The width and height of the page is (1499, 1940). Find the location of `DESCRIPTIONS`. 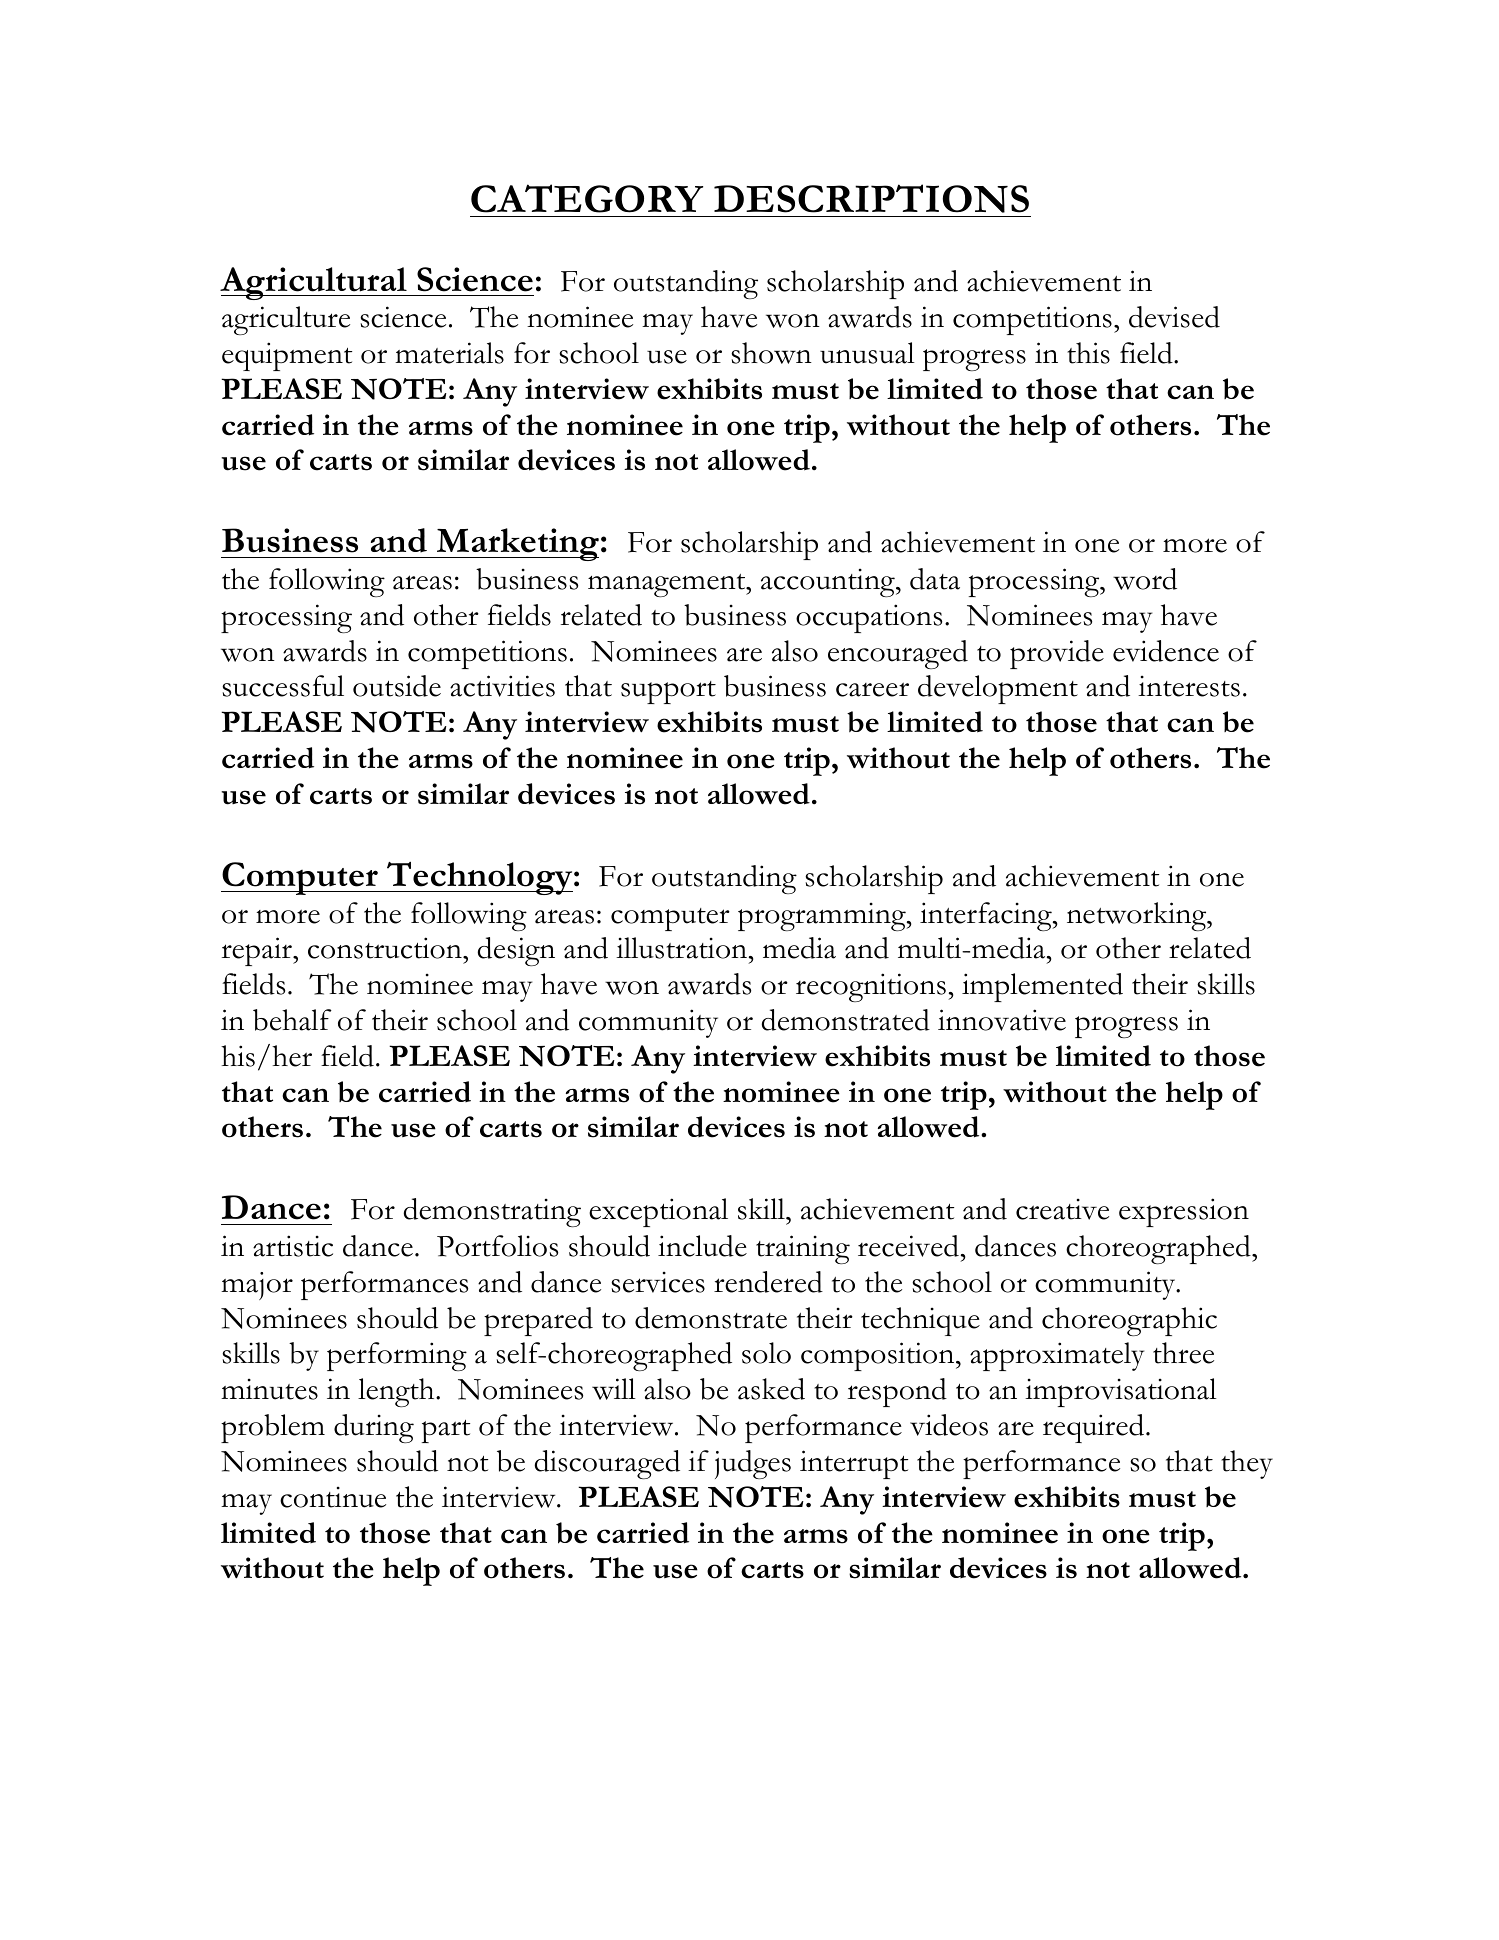

DESCRIPTIONS is located at coordinates (871, 198).
